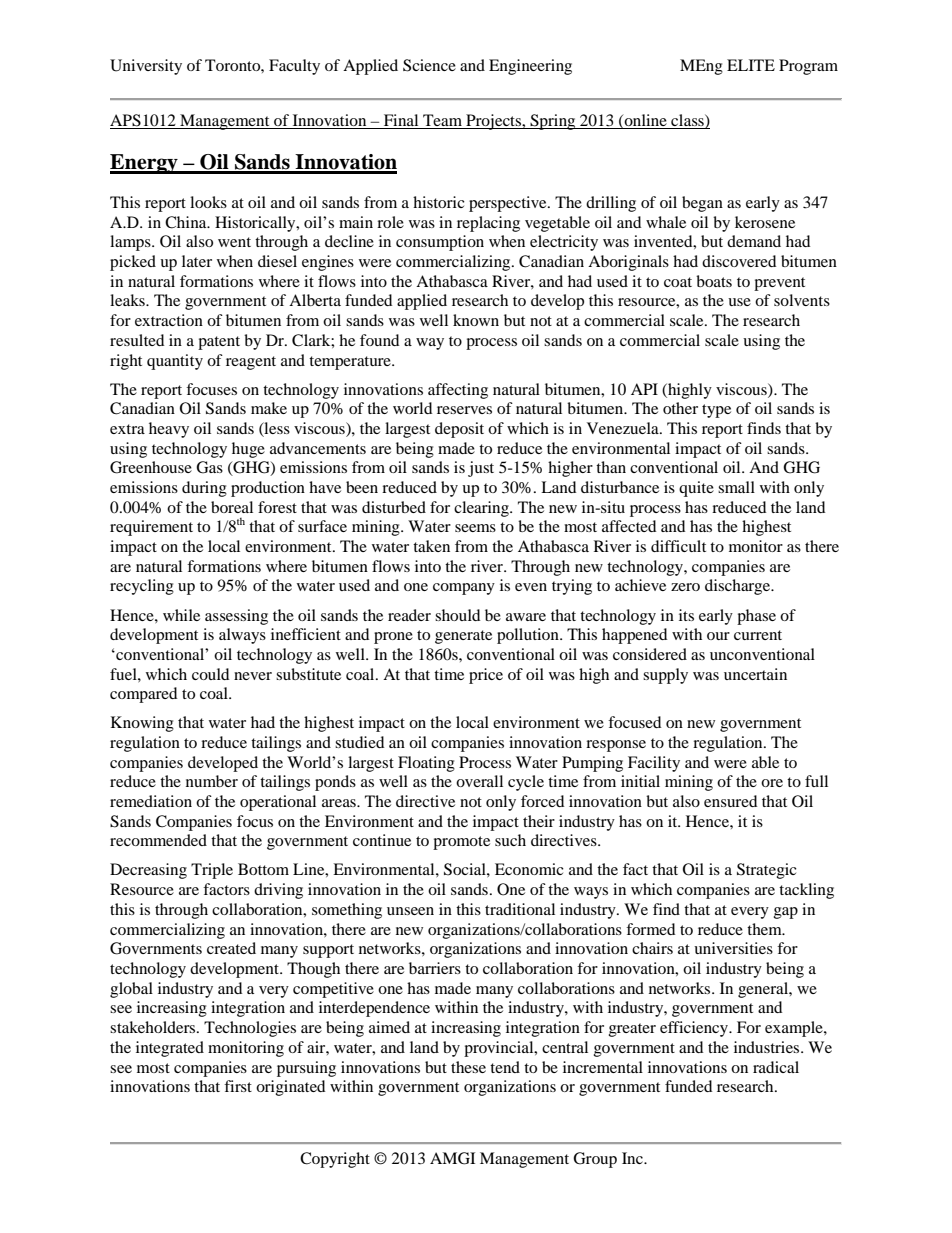  I want to click on phase, so click(756, 617).
